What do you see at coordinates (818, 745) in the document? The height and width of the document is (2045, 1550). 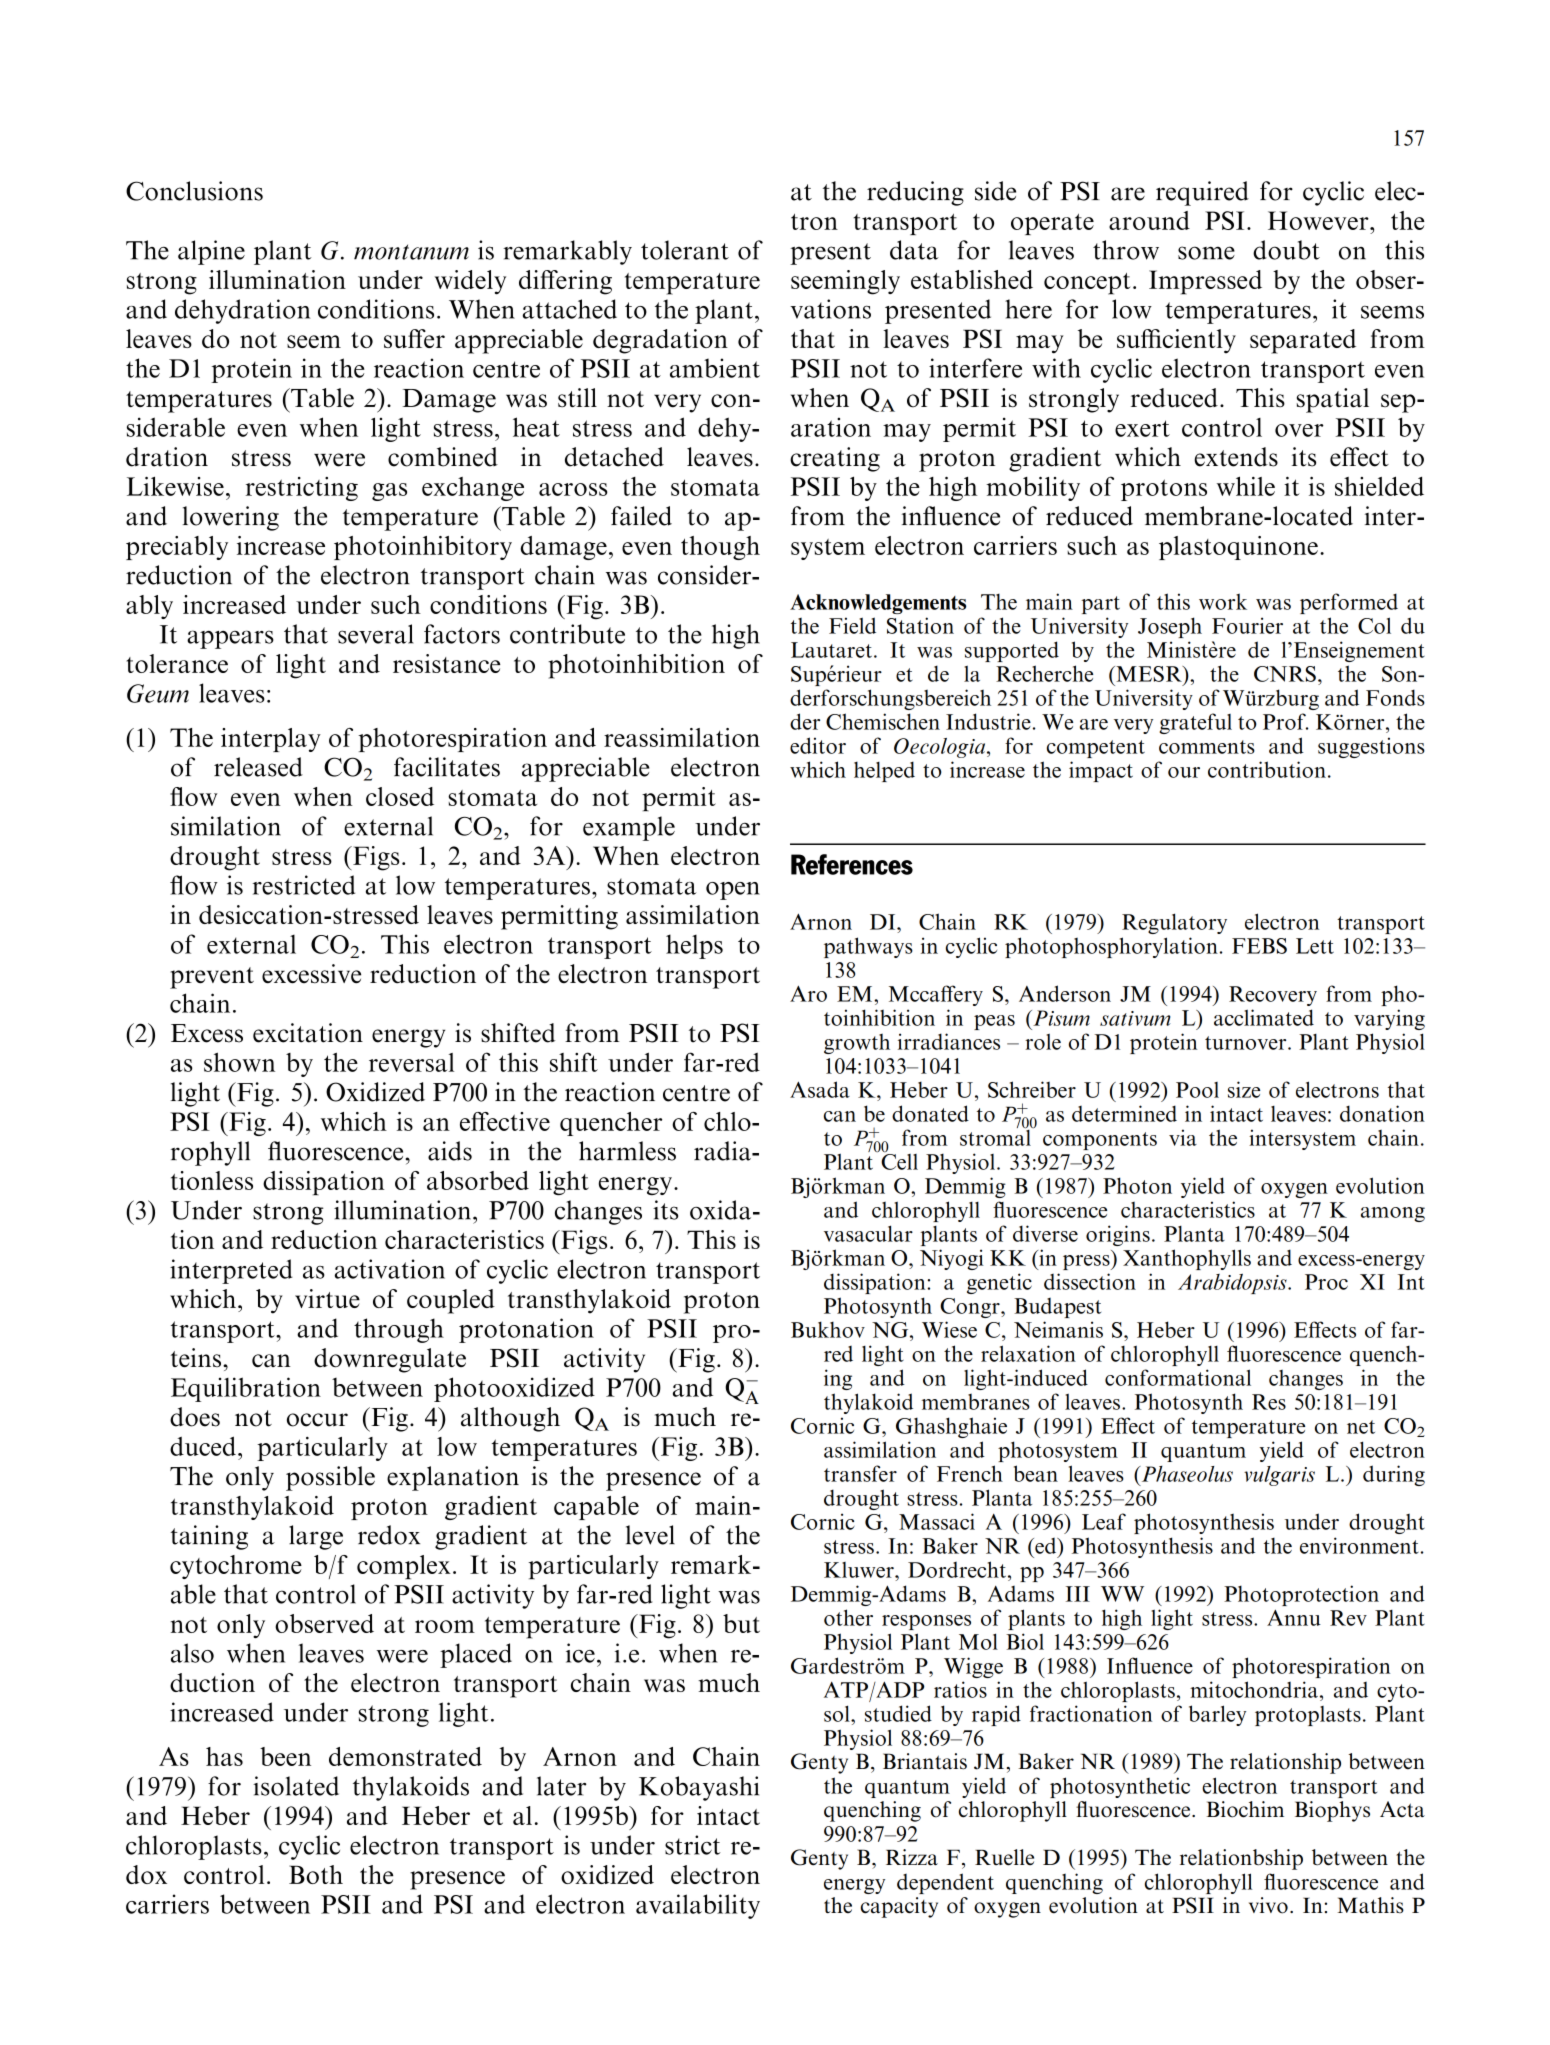 I see `editor` at bounding box center [818, 745].
